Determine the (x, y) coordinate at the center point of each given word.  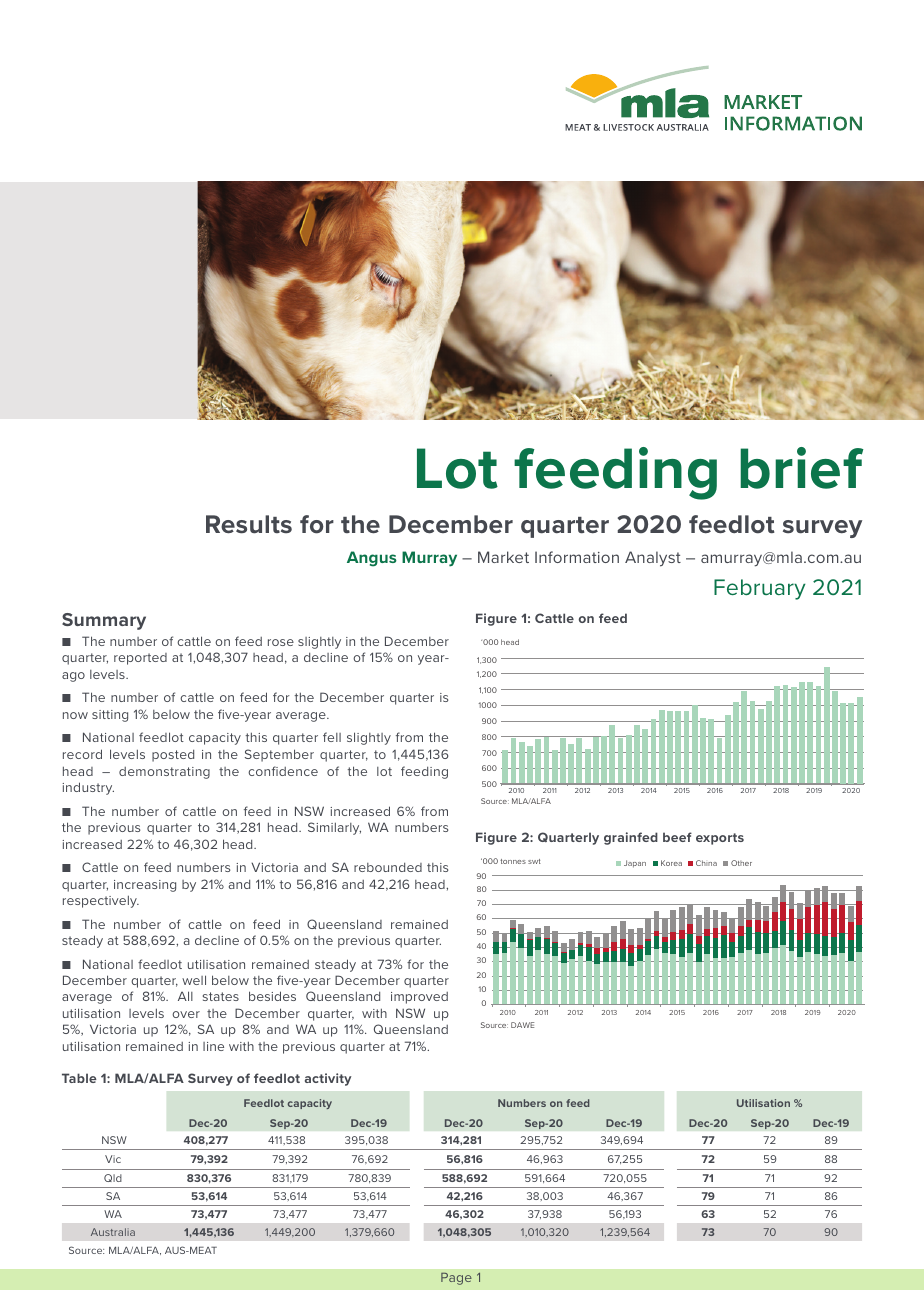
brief (802, 468)
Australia (113, 1232)
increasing (145, 886)
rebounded (388, 867)
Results (249, 524)
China (706, 863)
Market (503, 557)
